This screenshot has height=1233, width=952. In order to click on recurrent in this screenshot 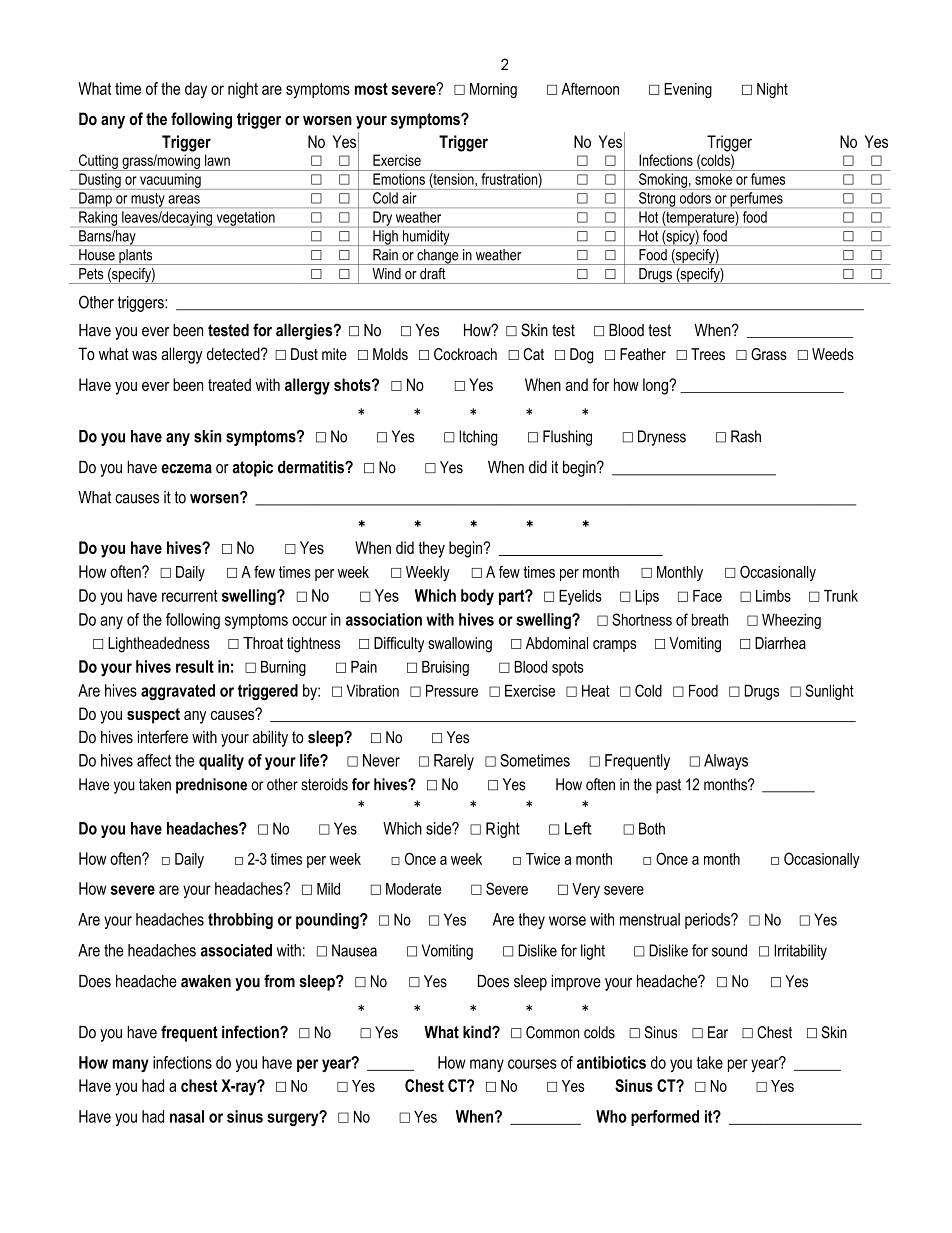, I will do `click(189, 596)`.
